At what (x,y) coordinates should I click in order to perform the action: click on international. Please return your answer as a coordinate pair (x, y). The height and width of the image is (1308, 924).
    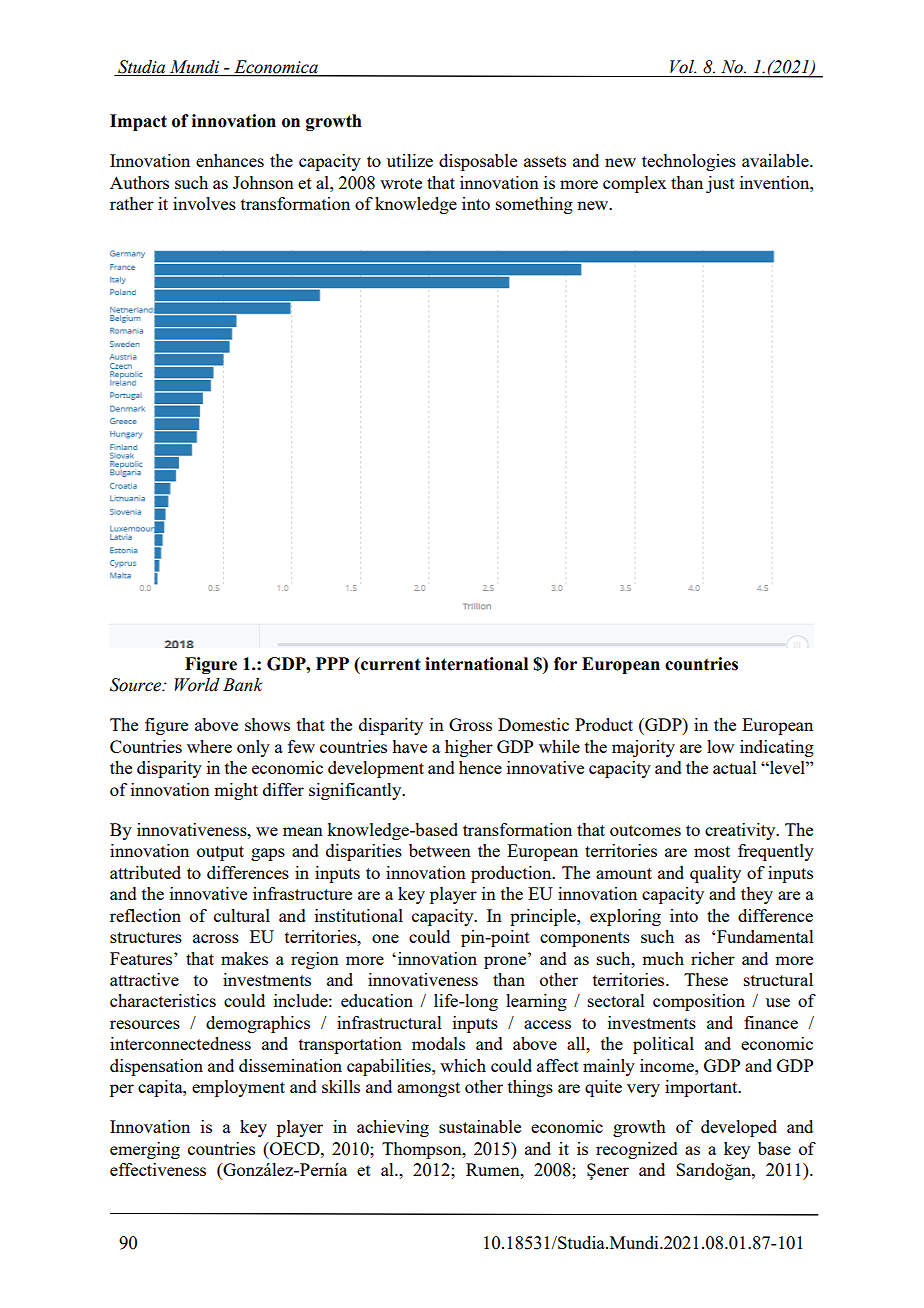
    Looking at the image, I should click on (476, 664).
